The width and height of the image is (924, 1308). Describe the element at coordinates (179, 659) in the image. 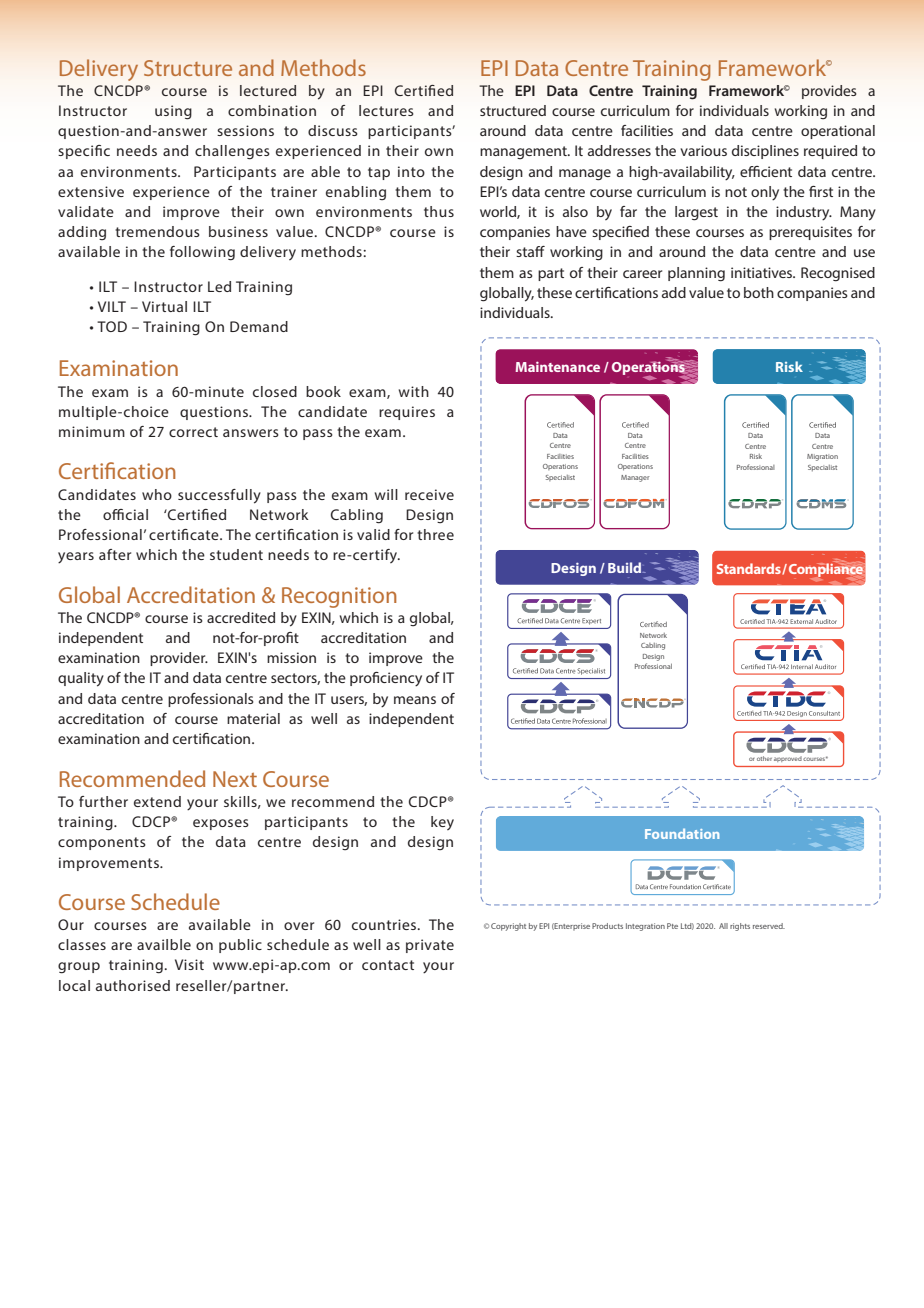

I see `provider` at that location.
